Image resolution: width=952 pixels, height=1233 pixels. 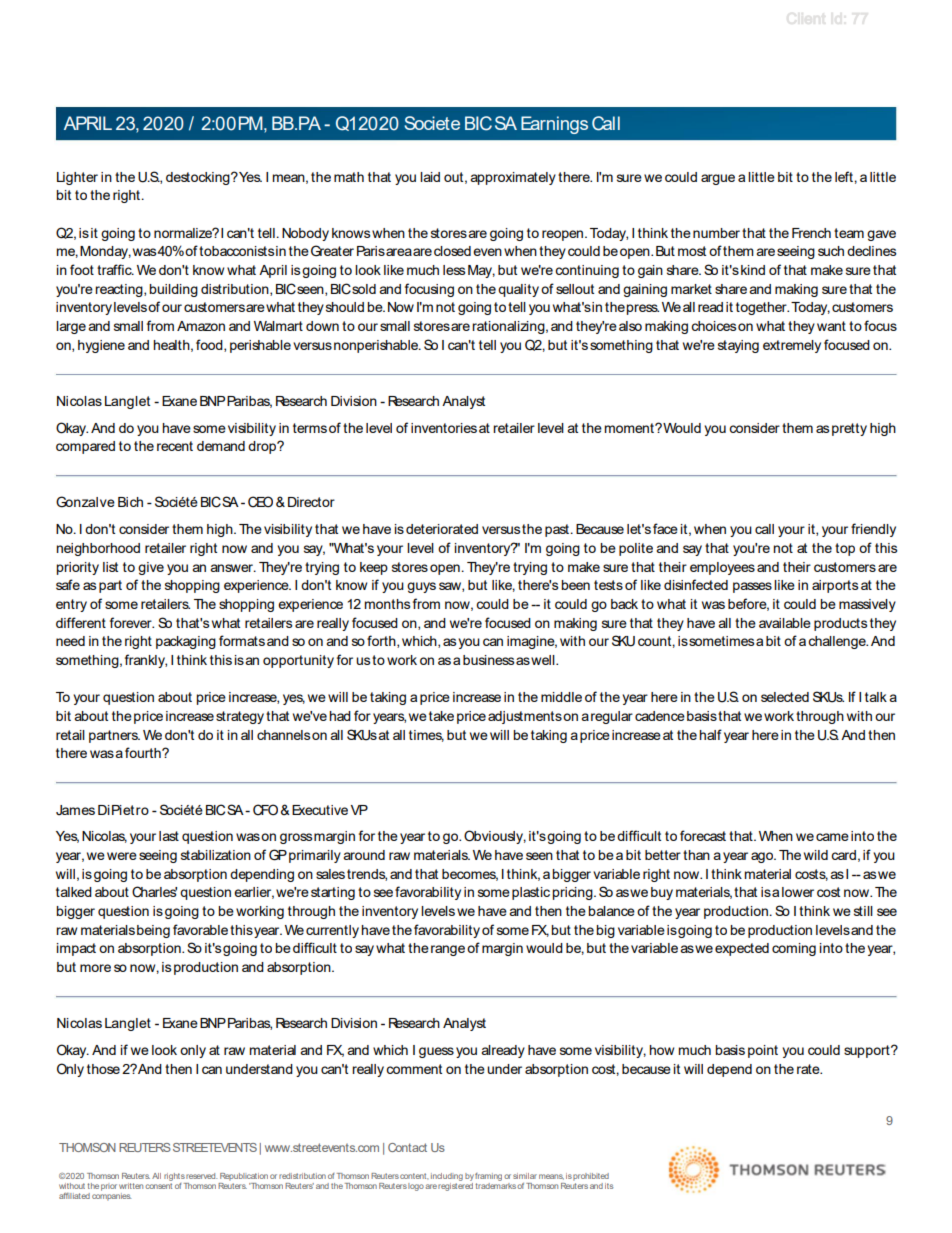 I want to click on recent, so click(x=175, y=446).
